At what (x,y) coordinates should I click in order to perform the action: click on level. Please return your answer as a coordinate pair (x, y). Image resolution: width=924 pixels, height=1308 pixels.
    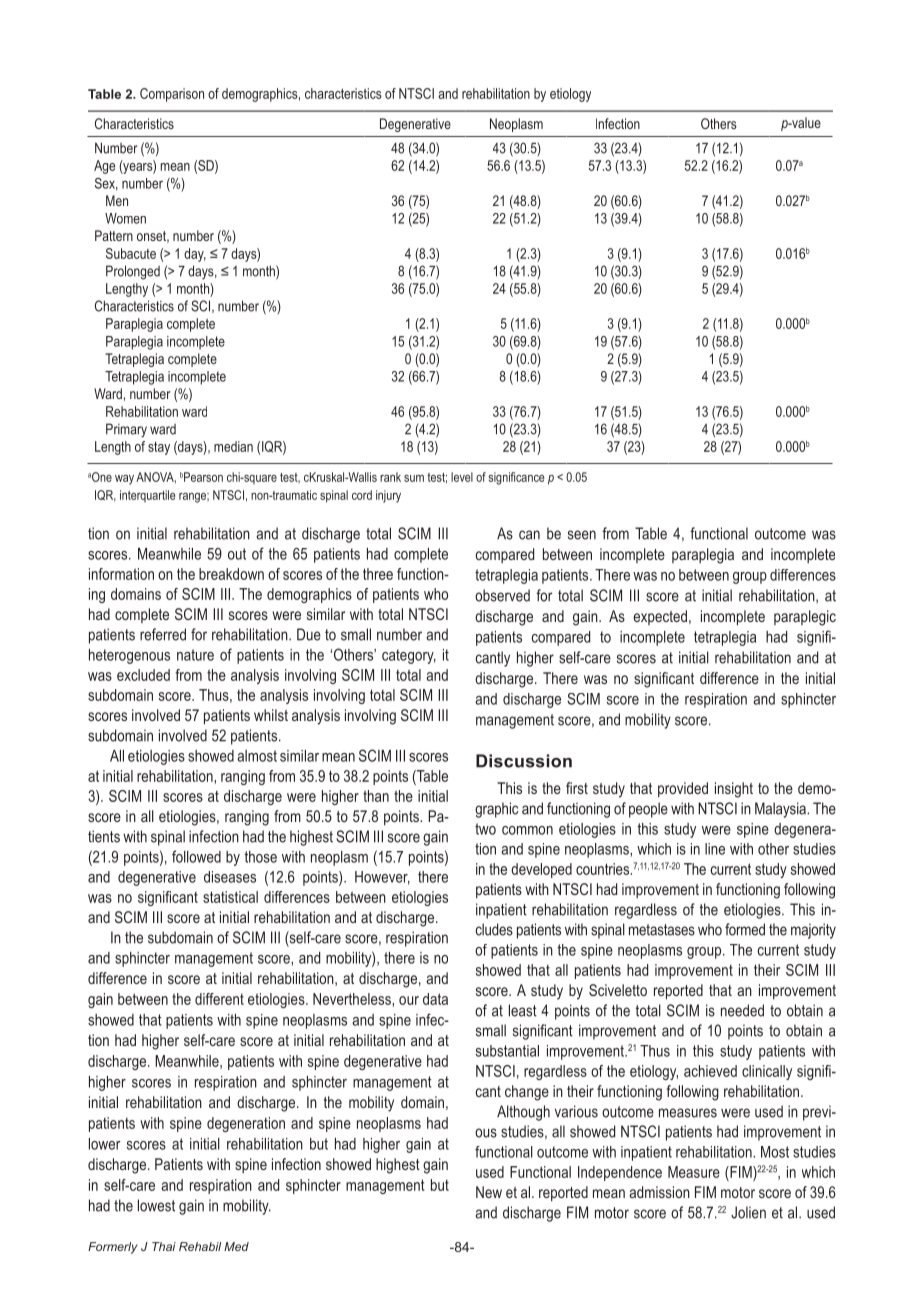
    Looking at the image, I should click on (462, 477).
